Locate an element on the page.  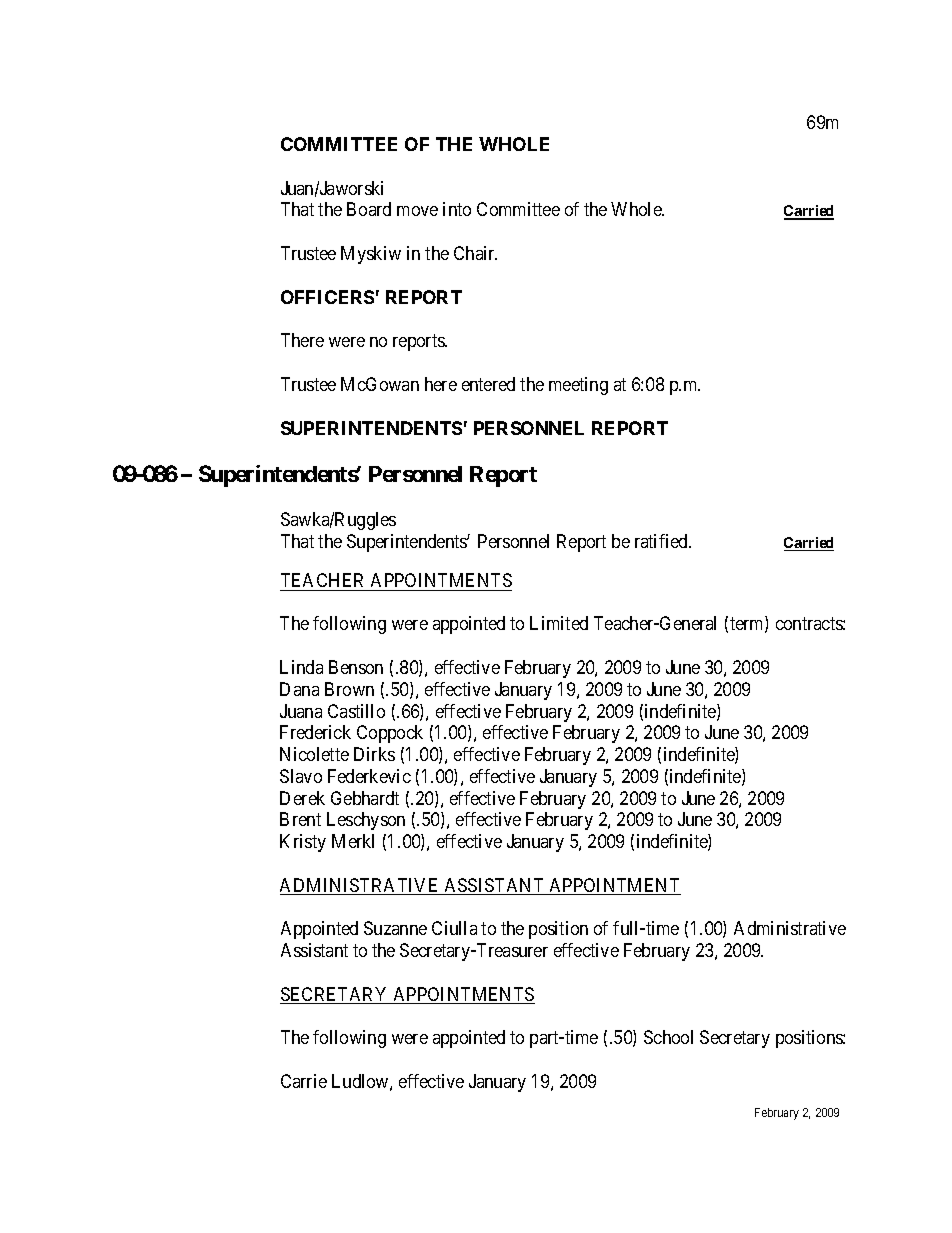
Limited is located at coordinates (559, 623).
